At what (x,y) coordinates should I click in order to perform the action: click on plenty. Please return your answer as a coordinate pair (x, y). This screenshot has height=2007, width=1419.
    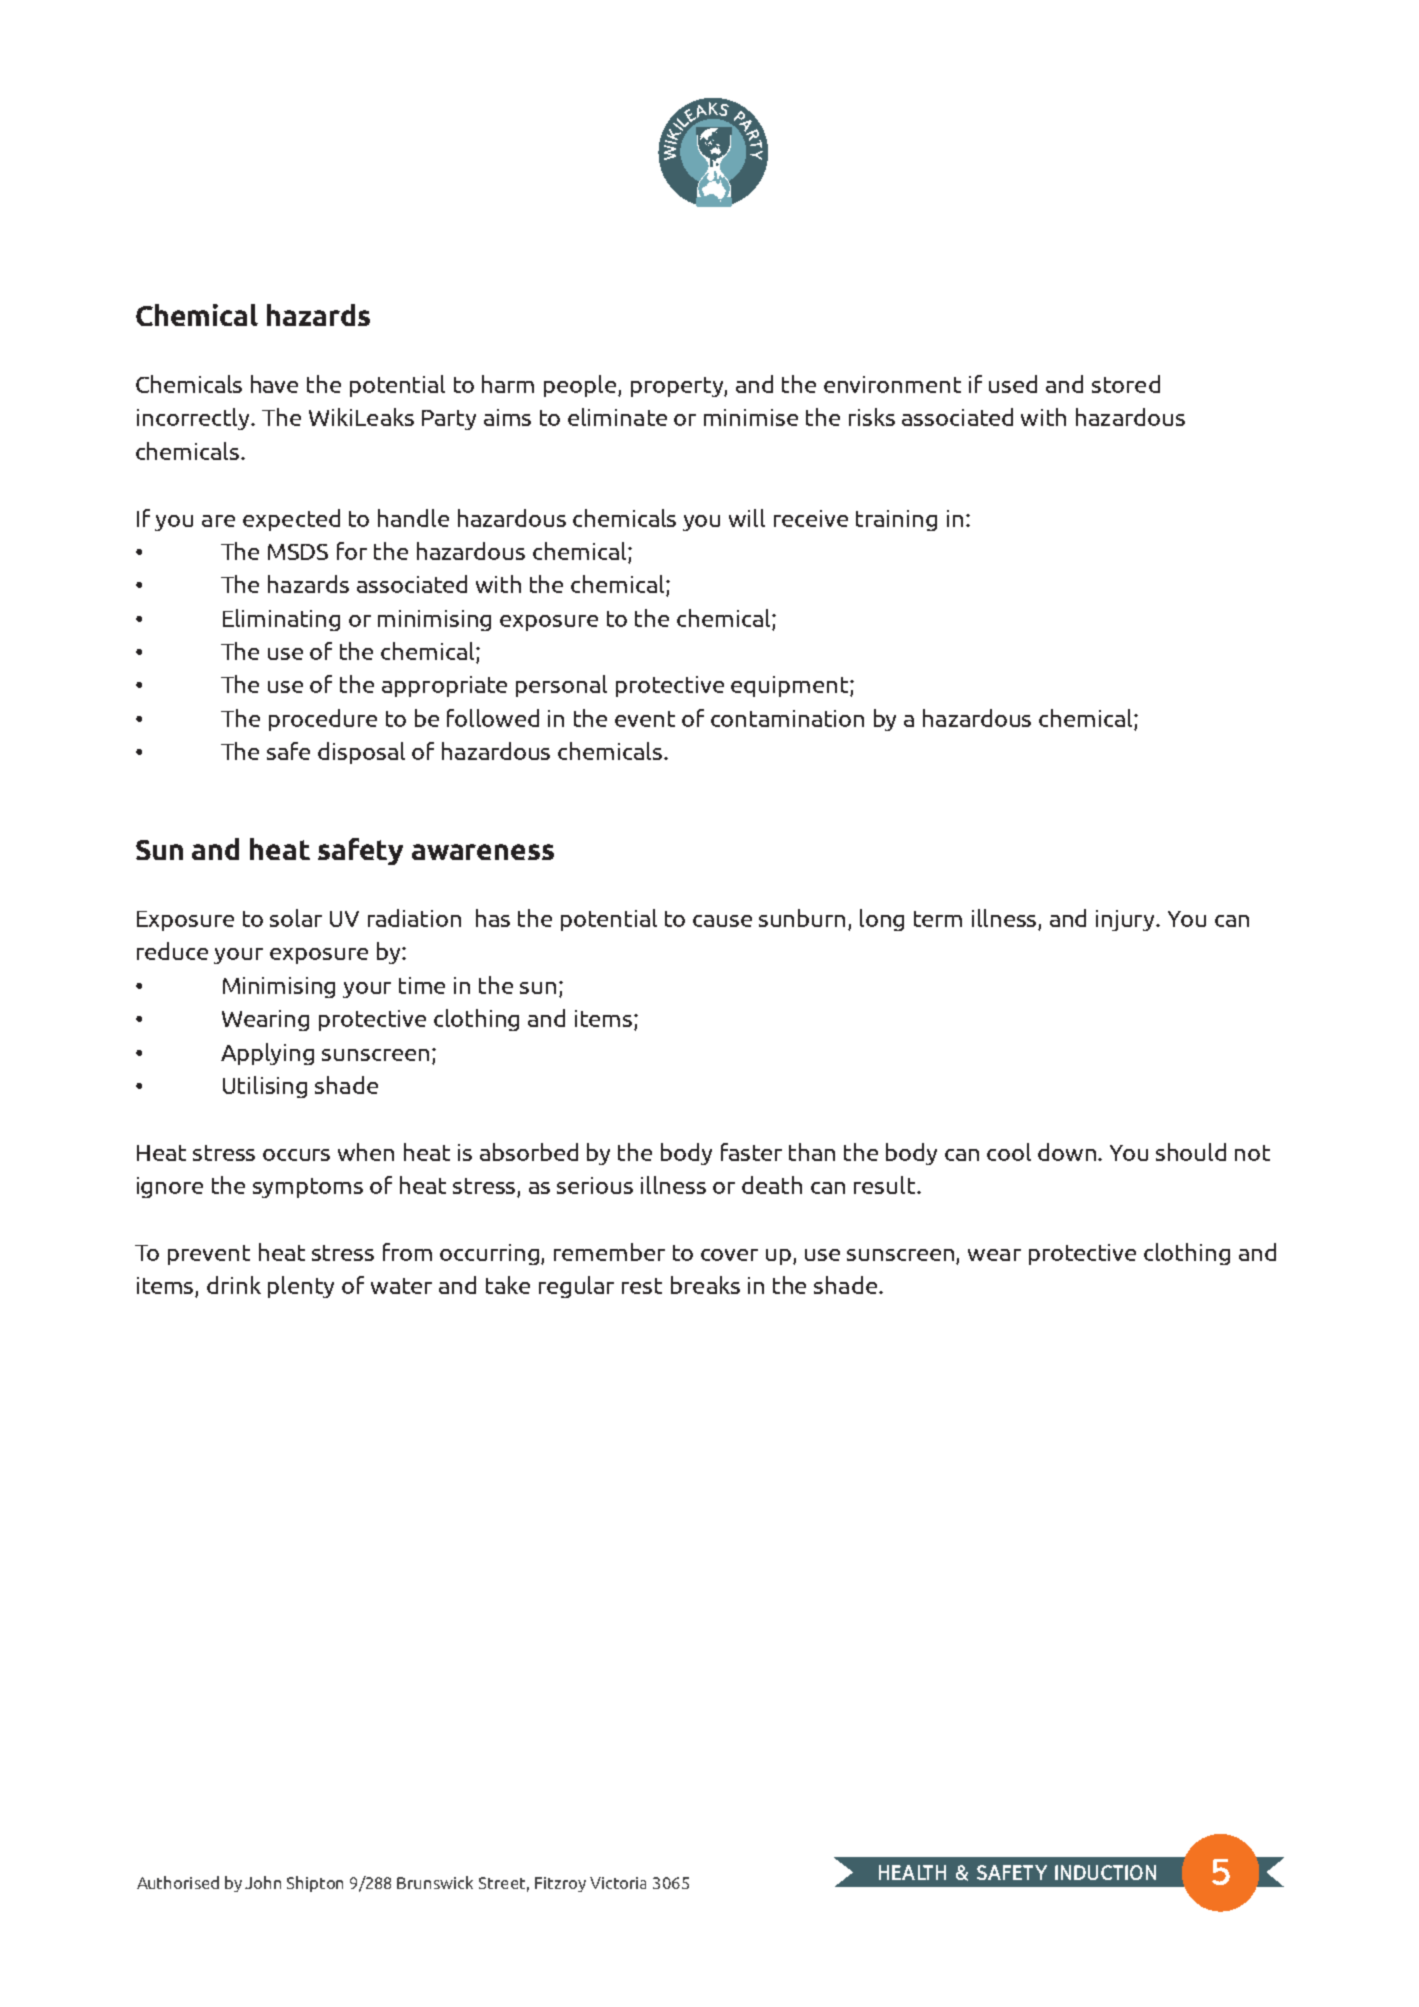
    Looking at the image, I should click on (301, 1287).
